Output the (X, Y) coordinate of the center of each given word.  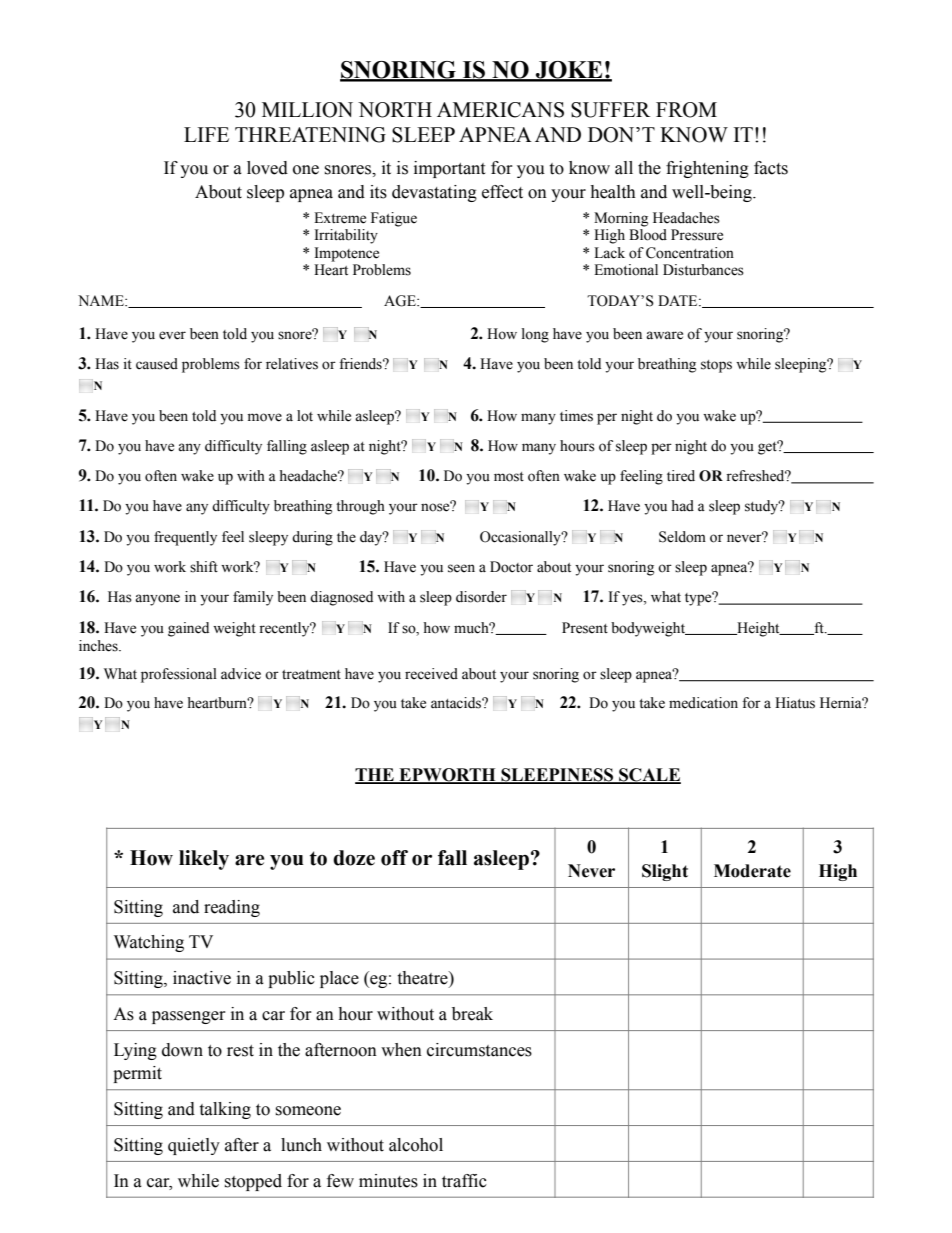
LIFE (206, 134)
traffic (464, 1181)
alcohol (416, 1145)
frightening (707, 169)
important (449, 169)
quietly (194, 1146)
